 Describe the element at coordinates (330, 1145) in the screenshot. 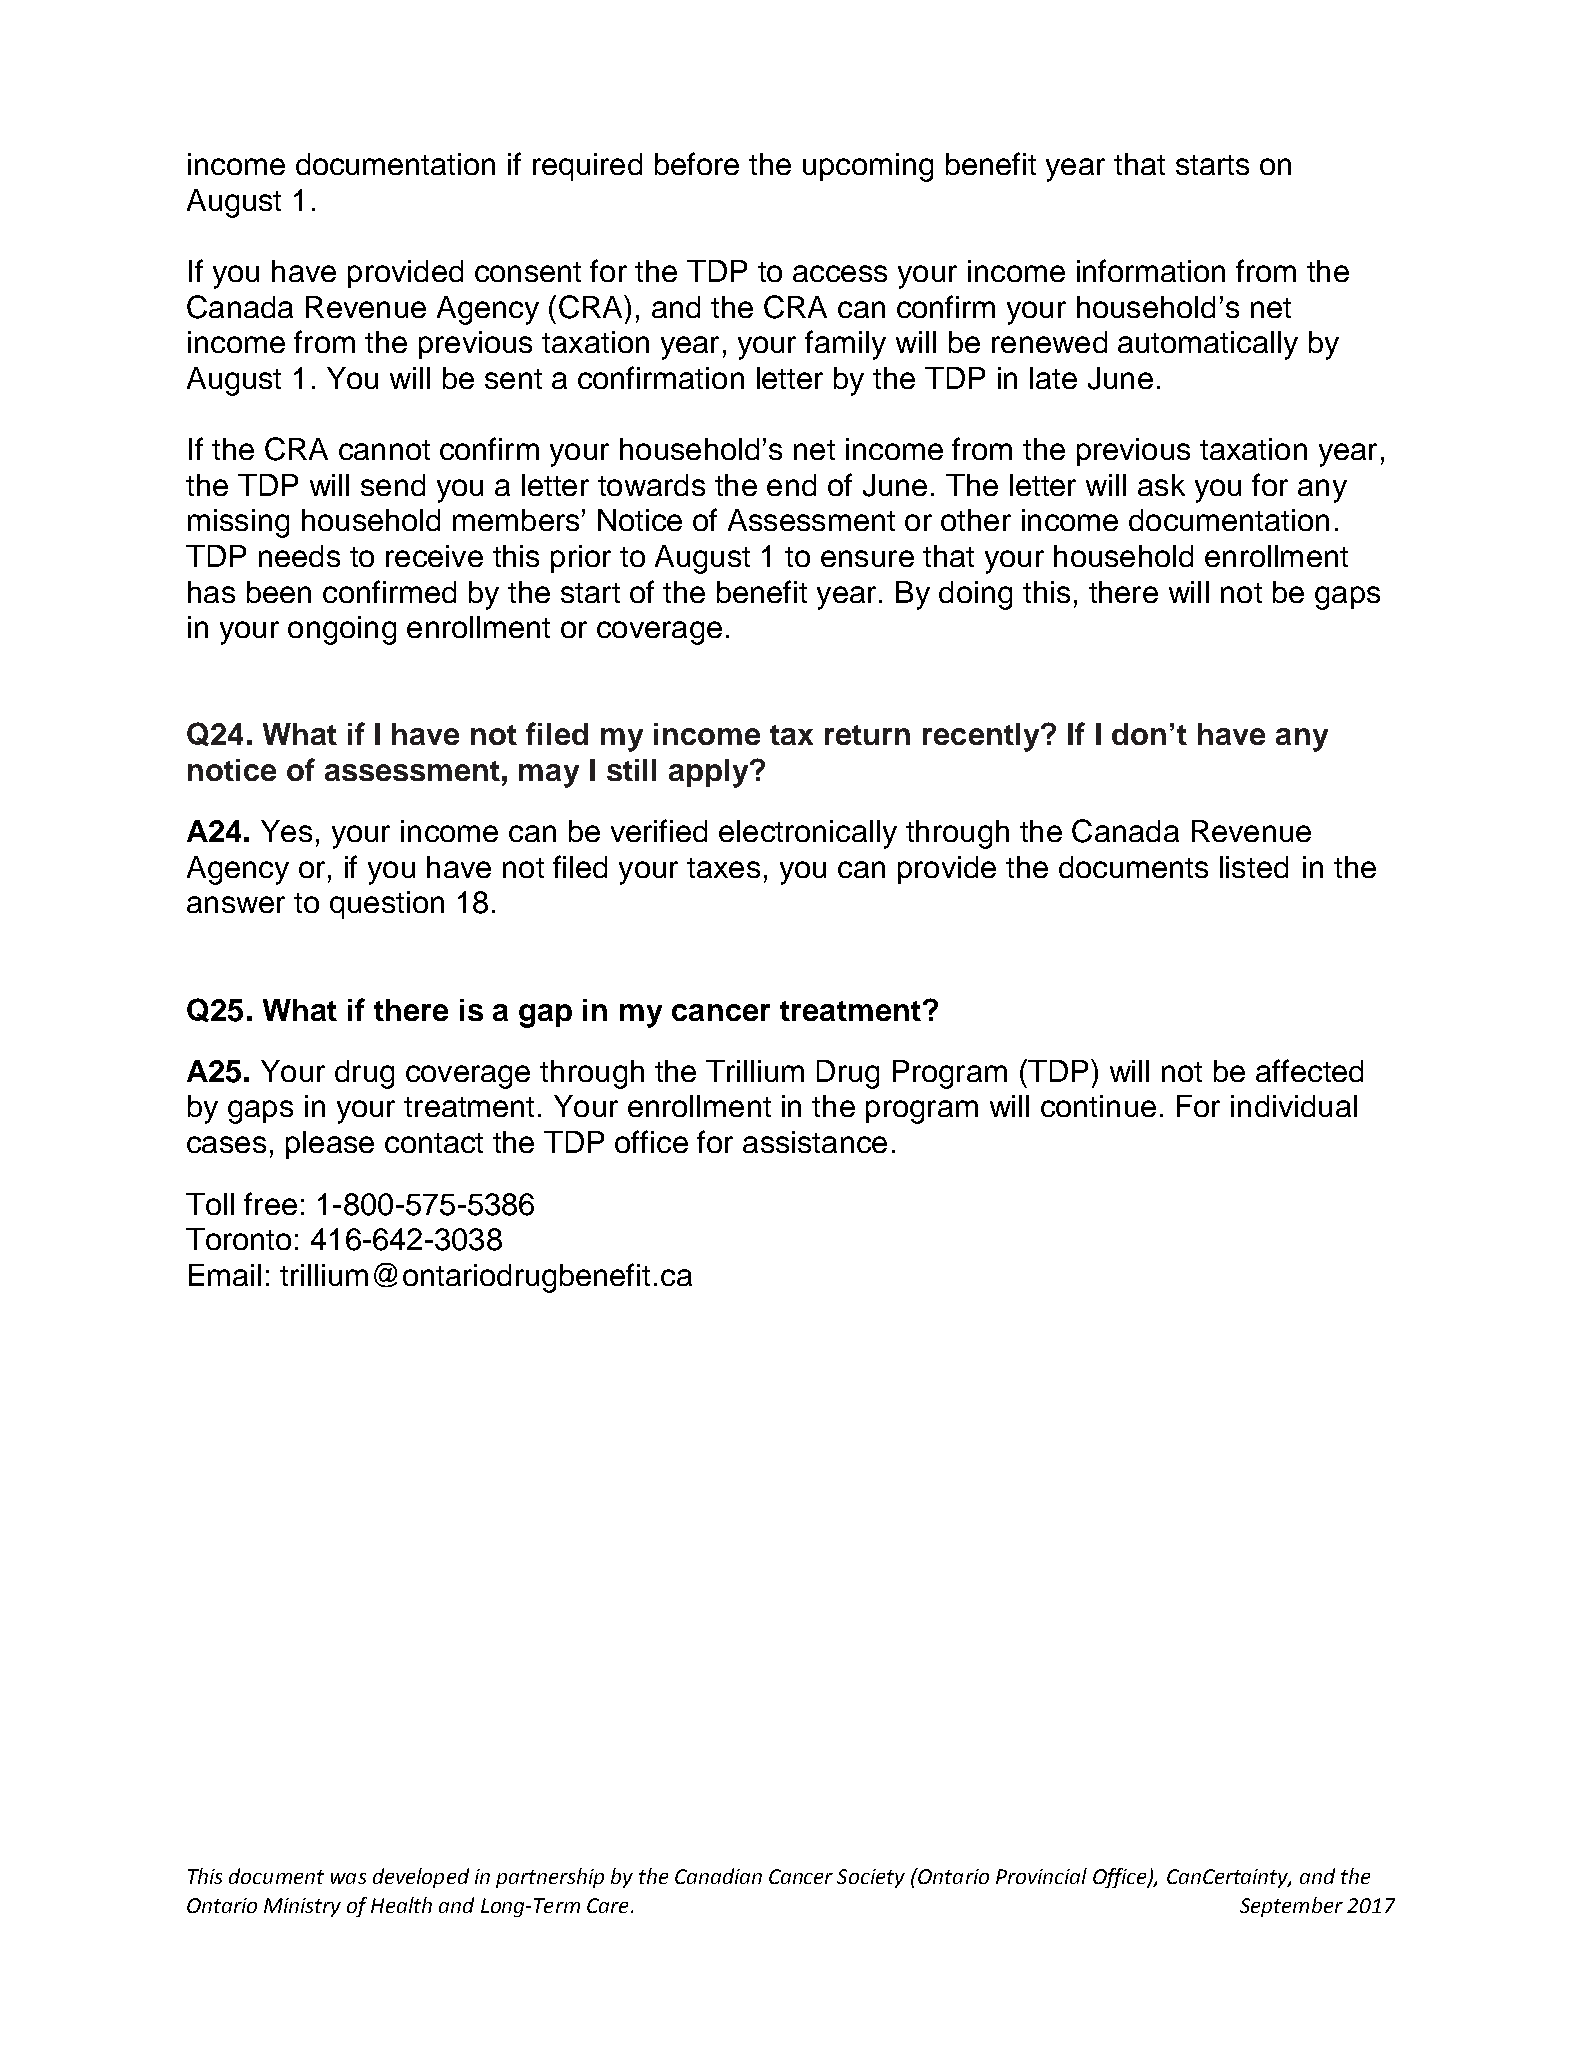

I see `please` at that location.
